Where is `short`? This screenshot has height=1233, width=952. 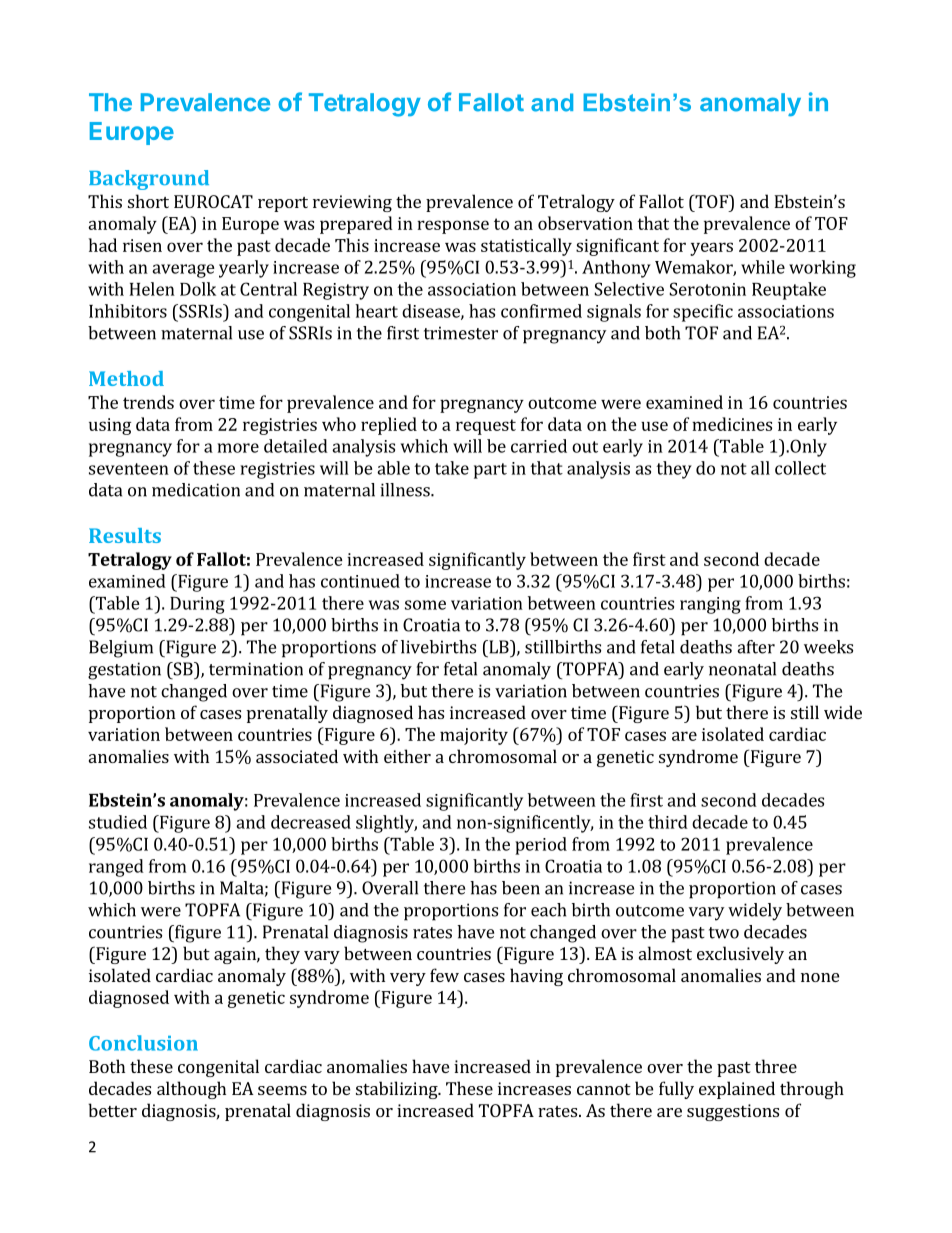
short is located at coordinates (148, 201).
